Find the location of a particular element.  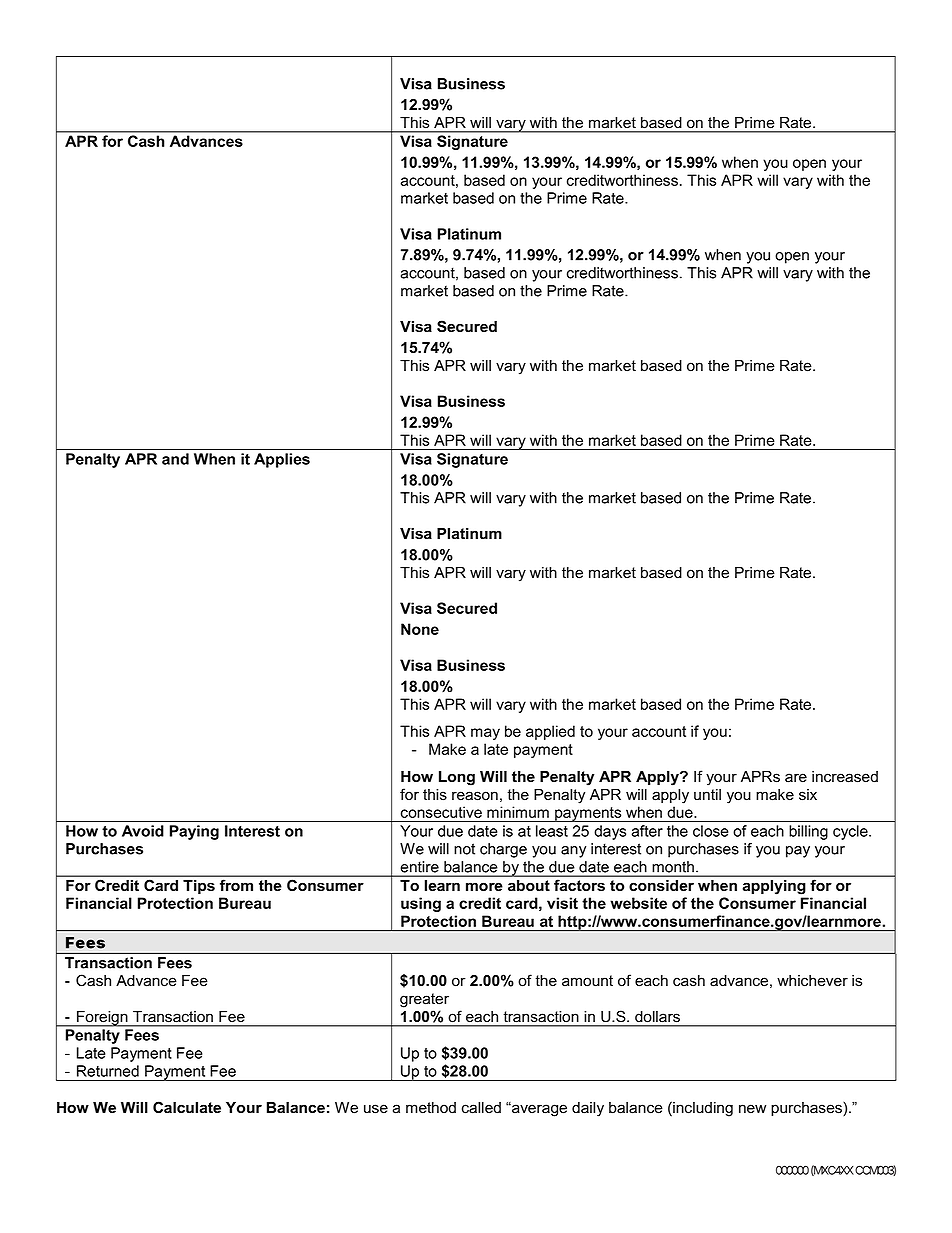

Long is located at coordinates (457, 778).
